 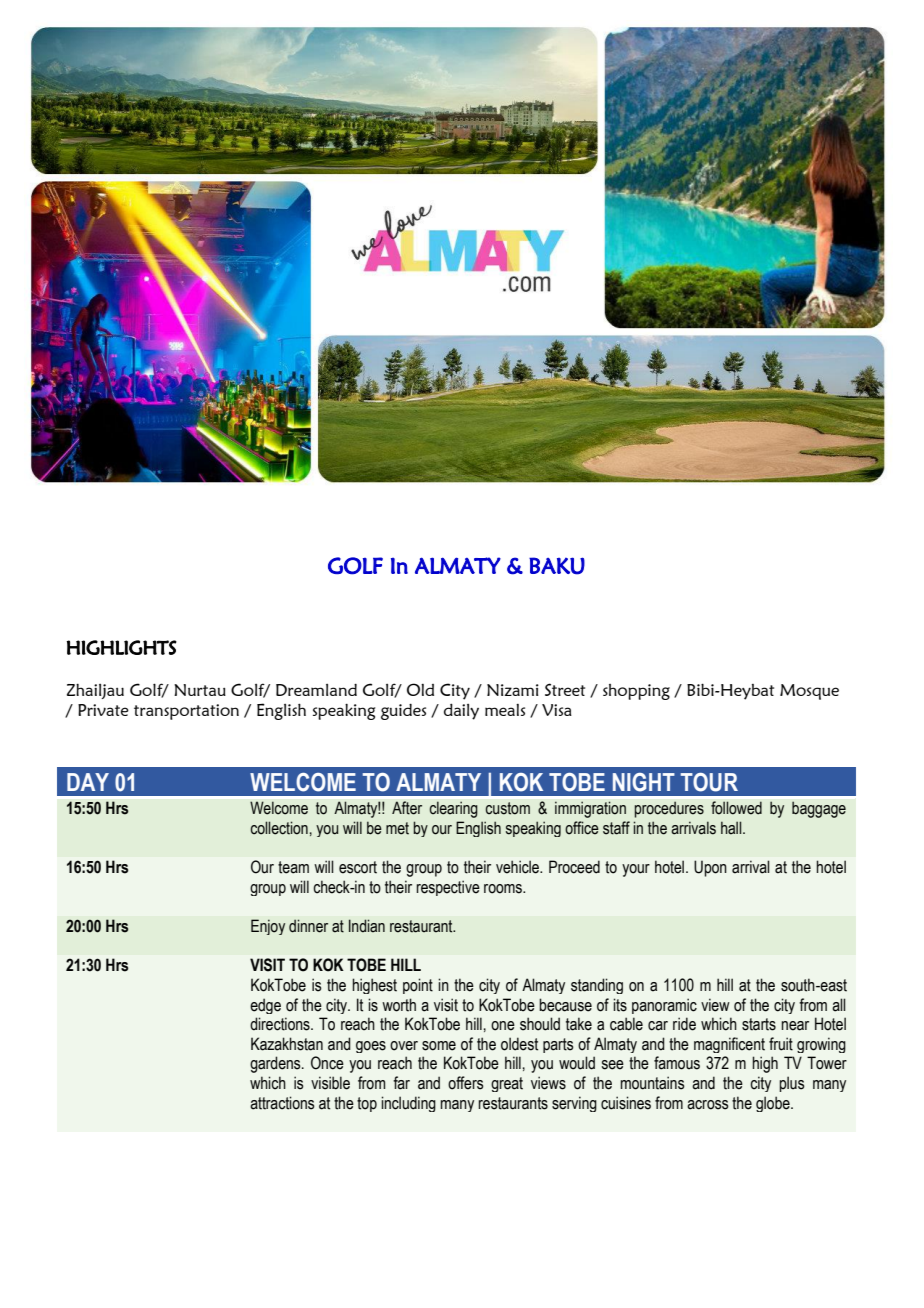 I want to click on panoramic, so click(x=664, y=1006).
